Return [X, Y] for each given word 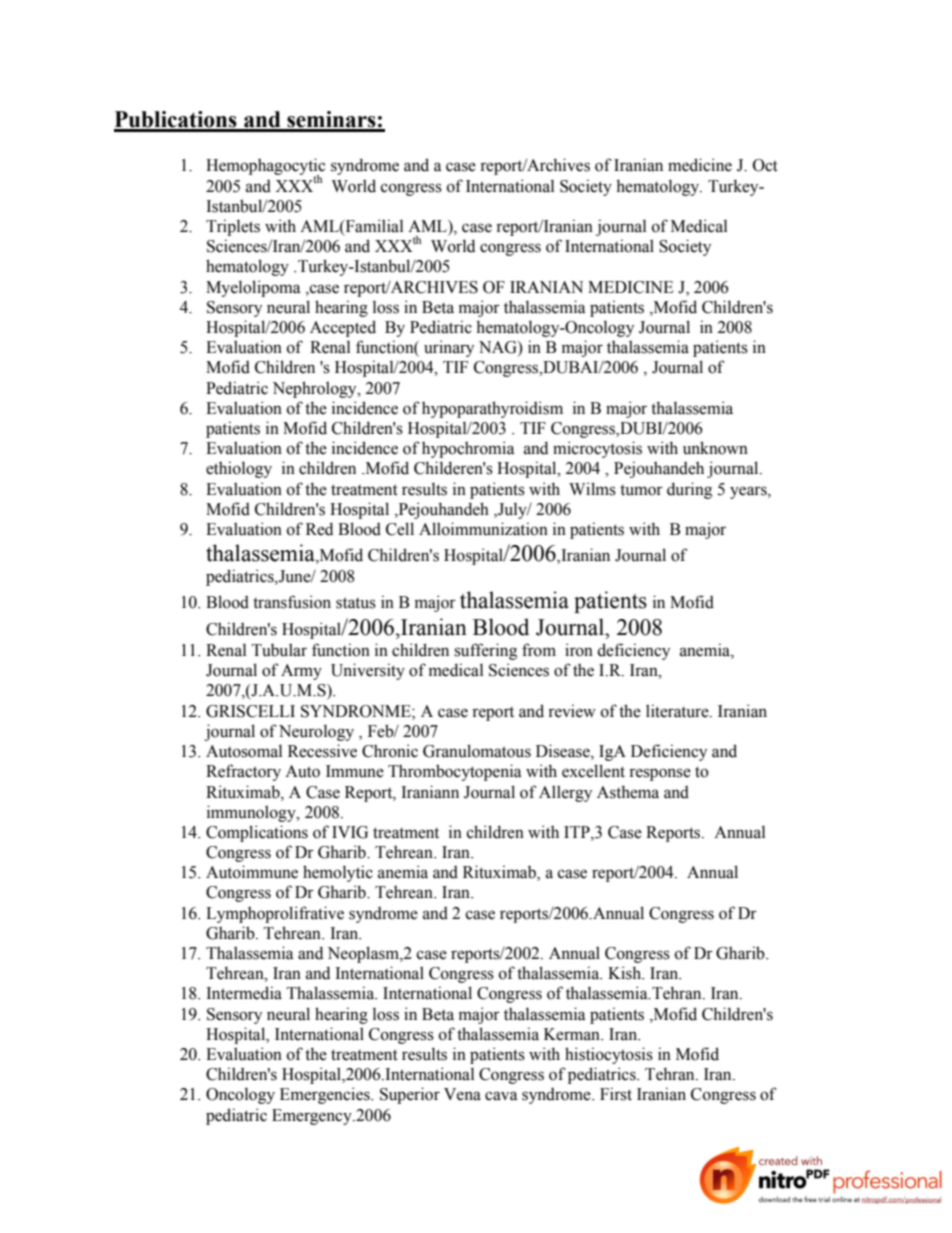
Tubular [279, 650]
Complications [257, 833]
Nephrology [316, 389]
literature [678, 711]
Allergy [565, 793]
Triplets [233, 227]
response [660, 774]
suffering [485, 651]
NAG [499, 348]
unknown [715, 448]
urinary [449, 348]
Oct [765, 165]
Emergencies [326, 1095]
